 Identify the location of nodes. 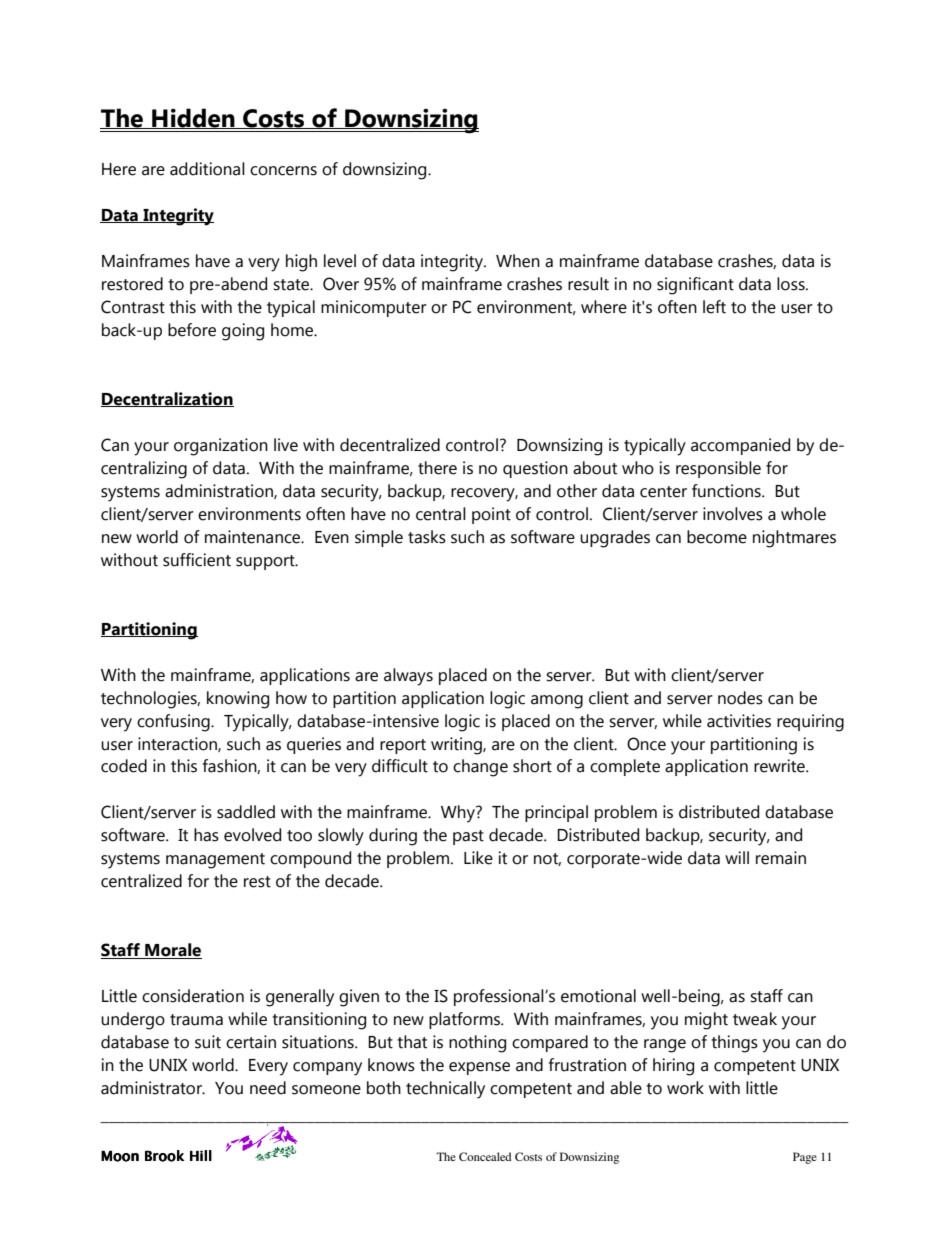
(740, 698).
